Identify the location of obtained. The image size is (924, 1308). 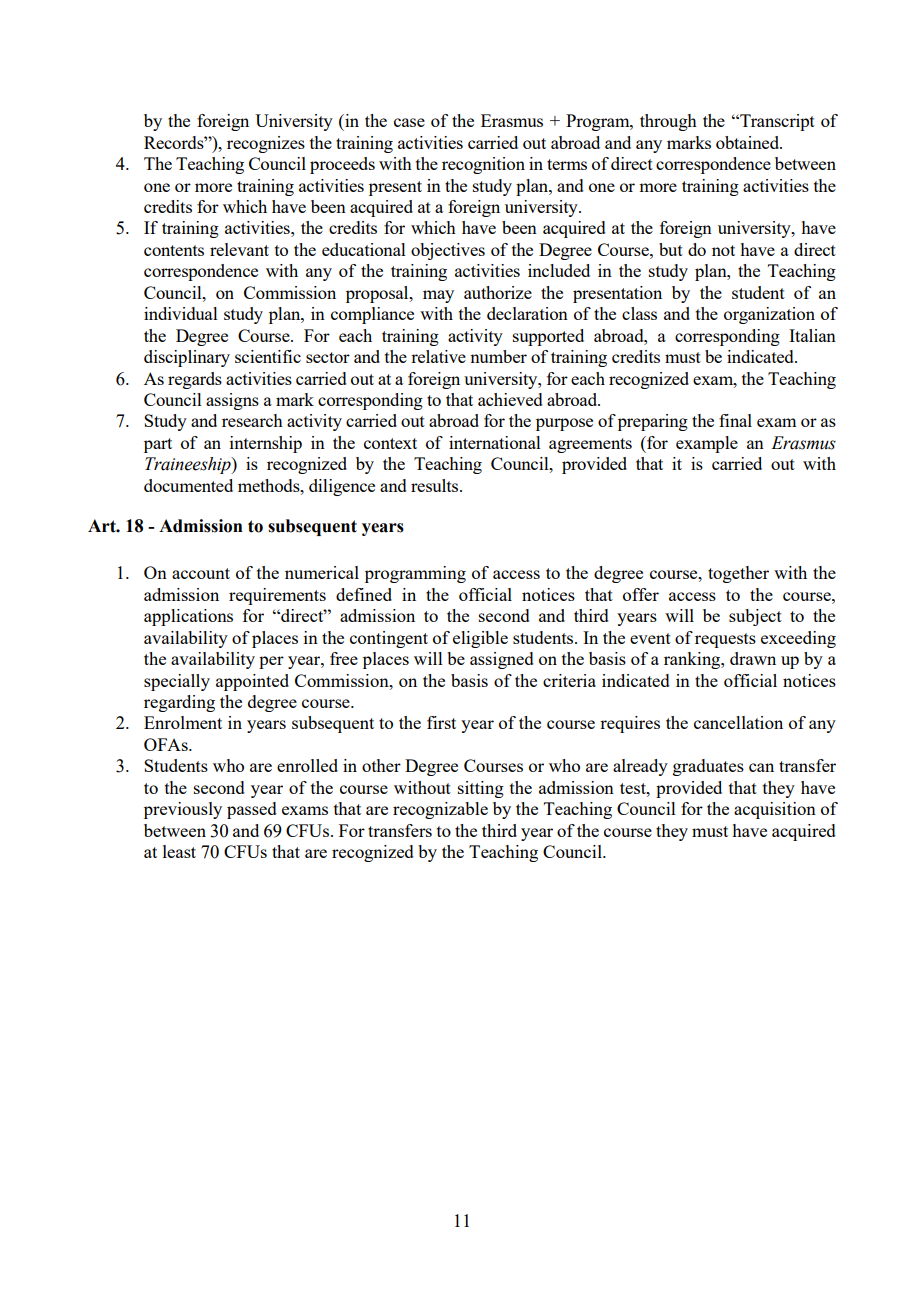
(749, 142).
